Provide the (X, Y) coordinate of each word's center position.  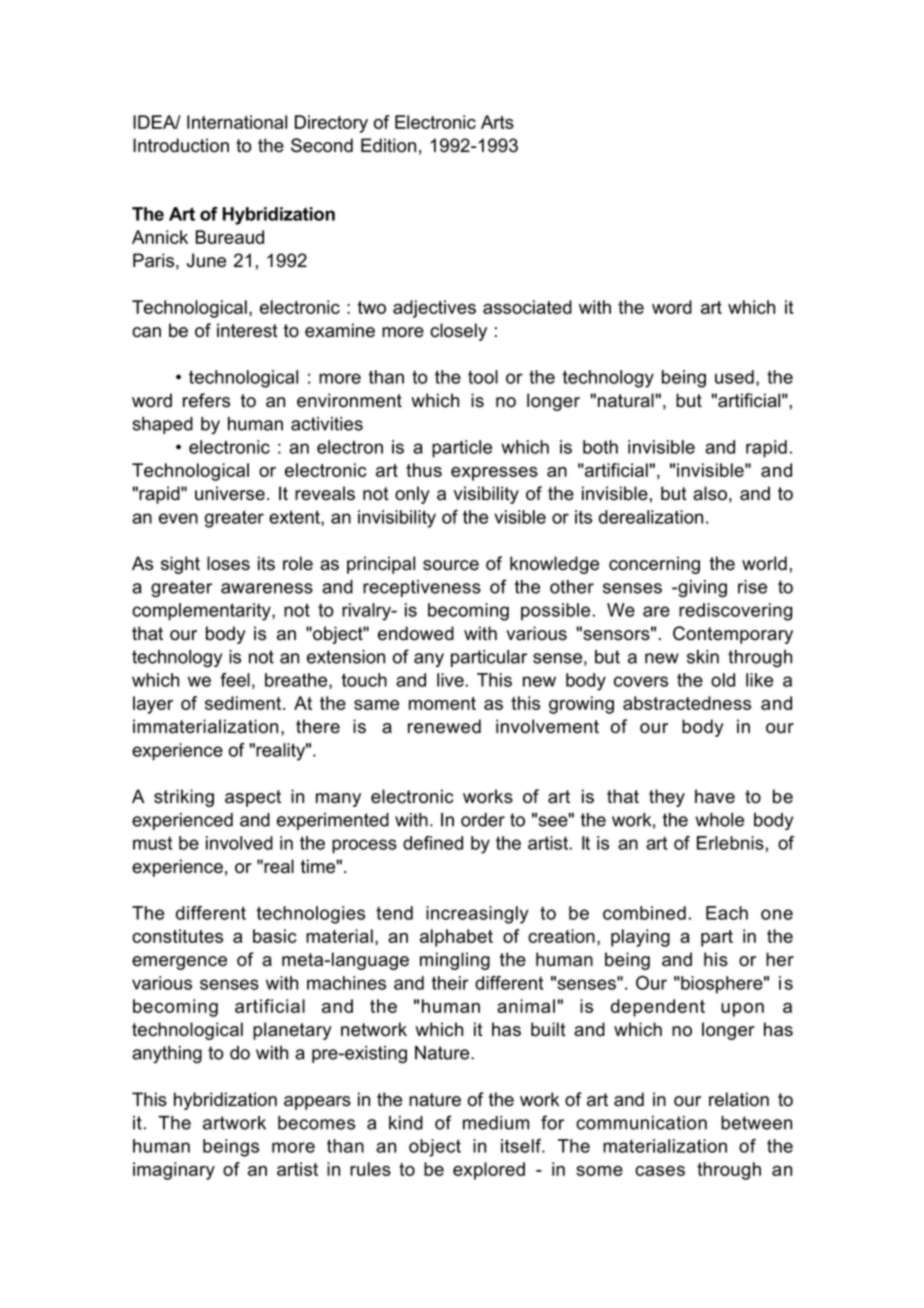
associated (527, 307)
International (237, 122)
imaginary (174, 1171)
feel (235, 680)
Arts (497, 122)
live (450, 680)
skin (703, 657)
